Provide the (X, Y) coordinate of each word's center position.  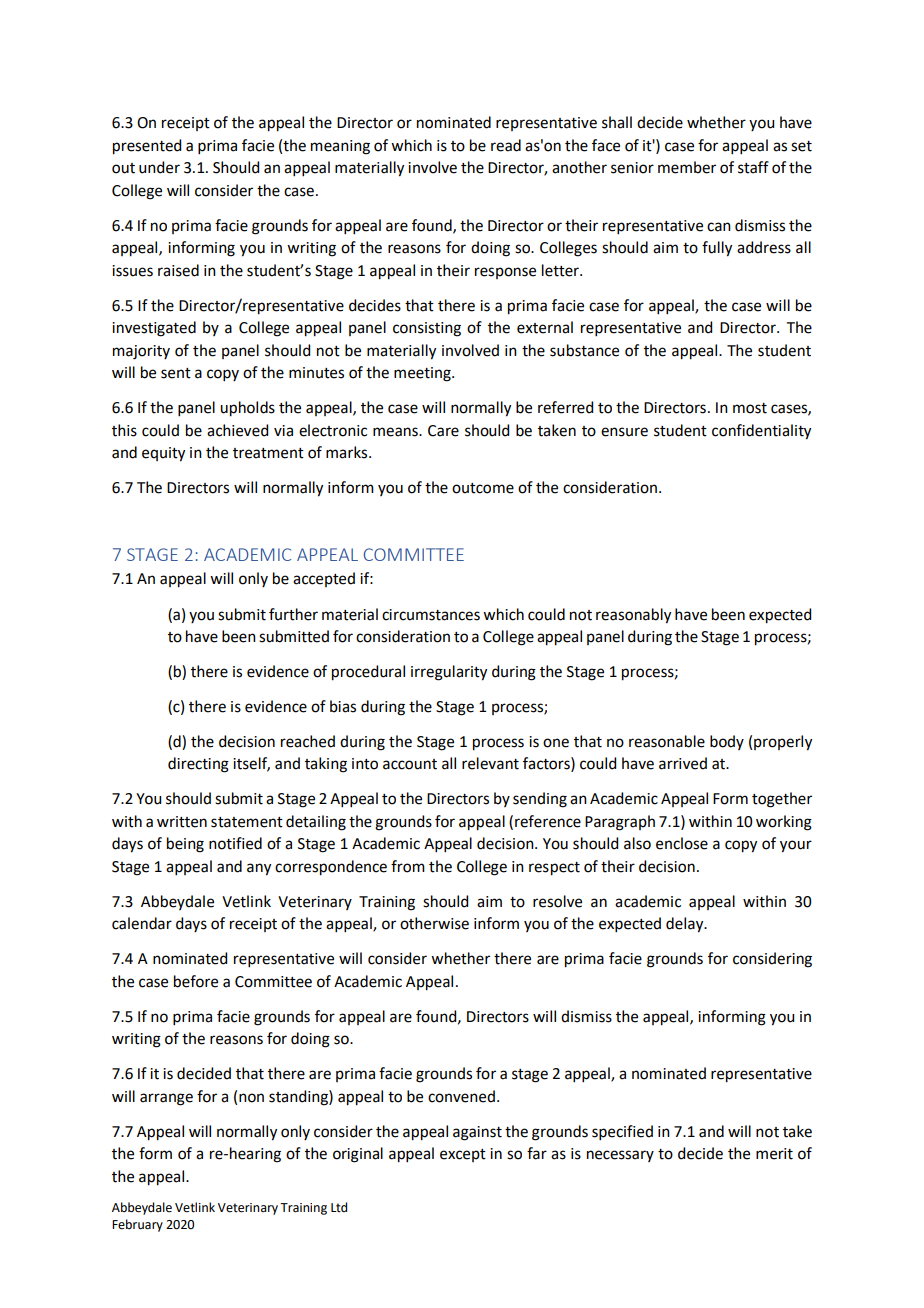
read (506, 145)
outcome (483, 488)
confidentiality (761, 432)
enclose (682, 843)
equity (163, 454)
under (159, 167)
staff (753, 167)
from (408, 866)
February (137, 1225)
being (185, 845)
